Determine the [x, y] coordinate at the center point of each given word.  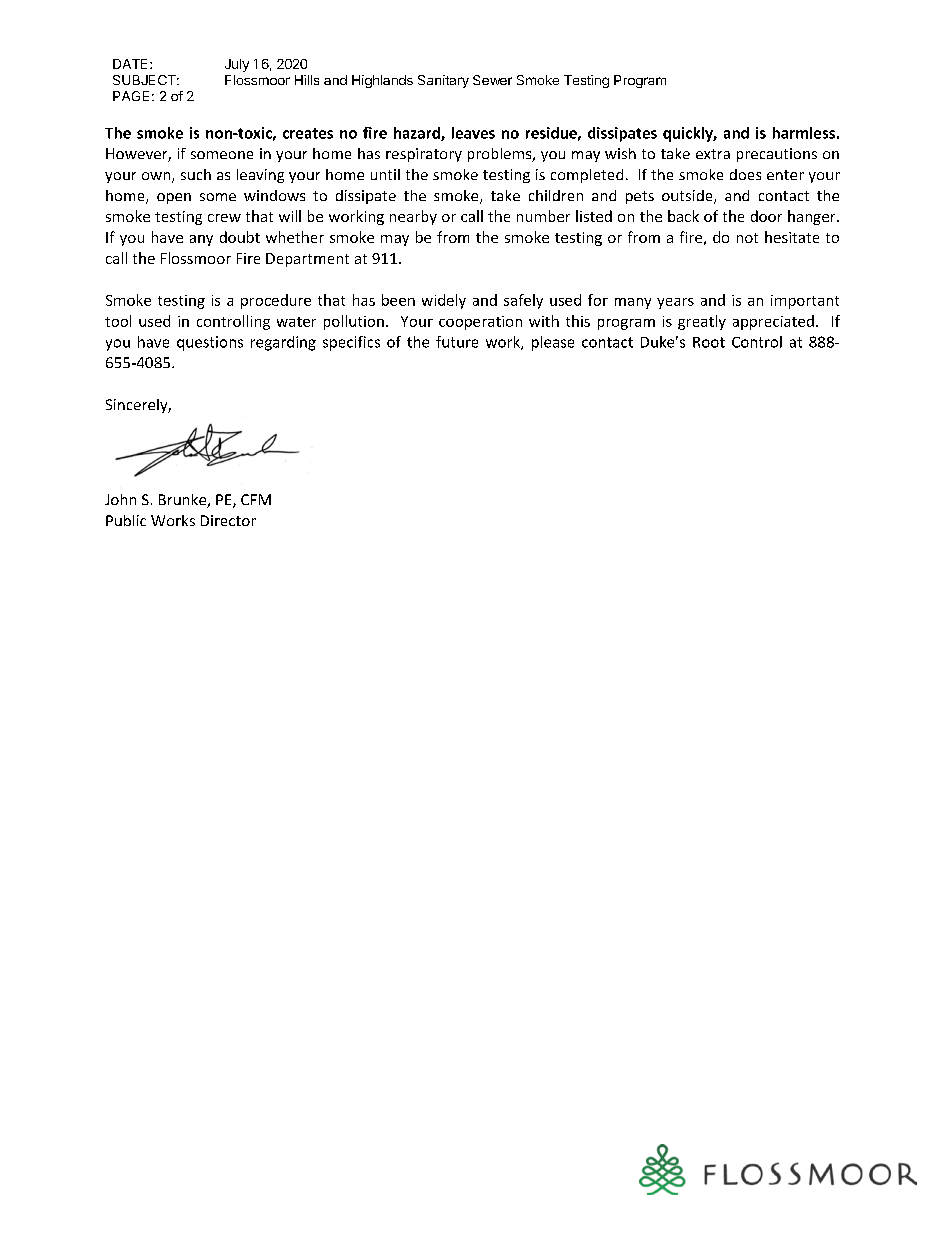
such [196, 174]
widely [444, 301]
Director [228, 520]
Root [709, 342]
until [385, 174]
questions [210, 343]
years [675, 303]
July [237, 65]
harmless [804, 133]
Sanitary [443, 81]
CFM [256, 499]
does [745, 174]
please [553, 343]
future [457, 342]
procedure [276, 301]
